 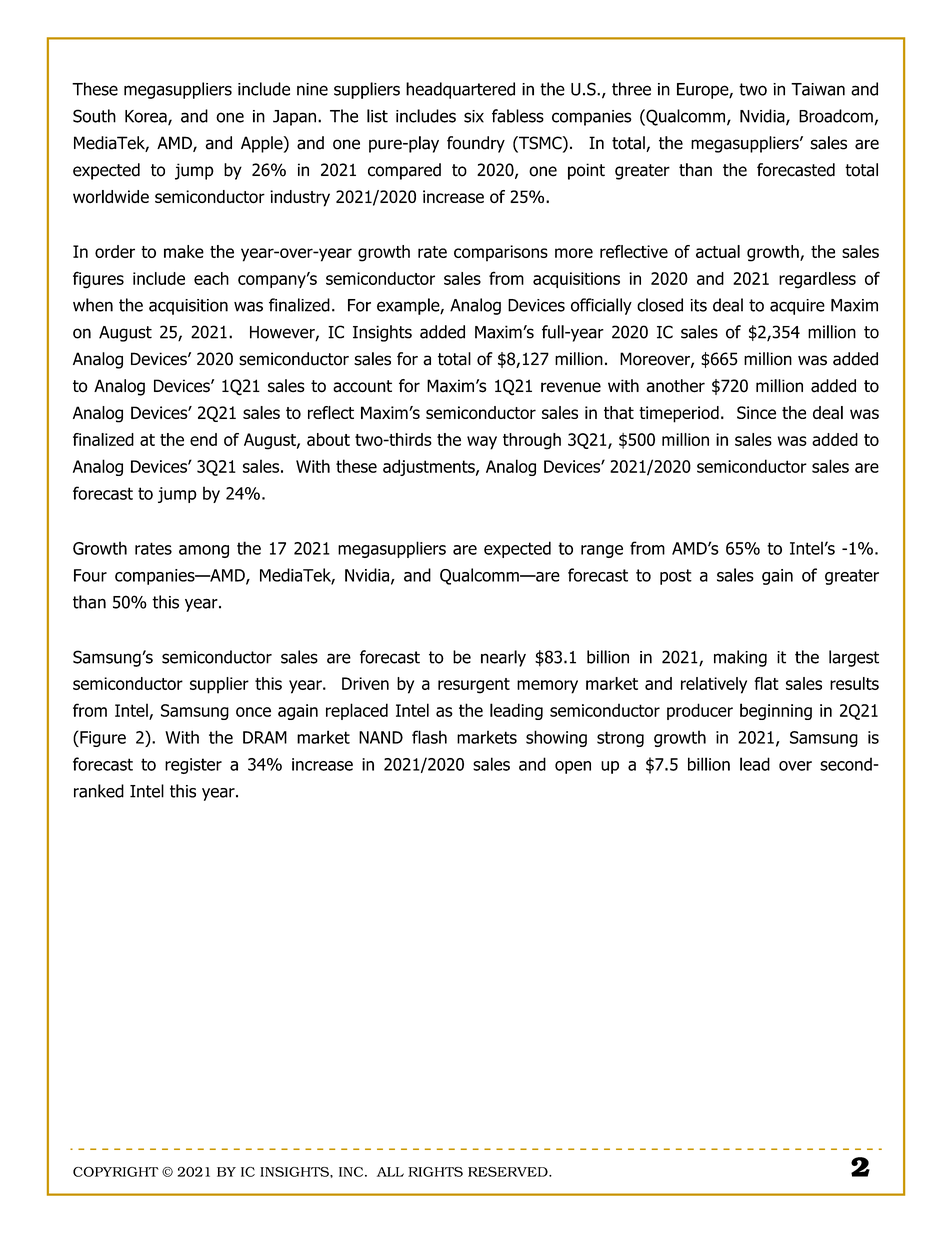 I want to click on Korea, so click(x=147, y=117).
